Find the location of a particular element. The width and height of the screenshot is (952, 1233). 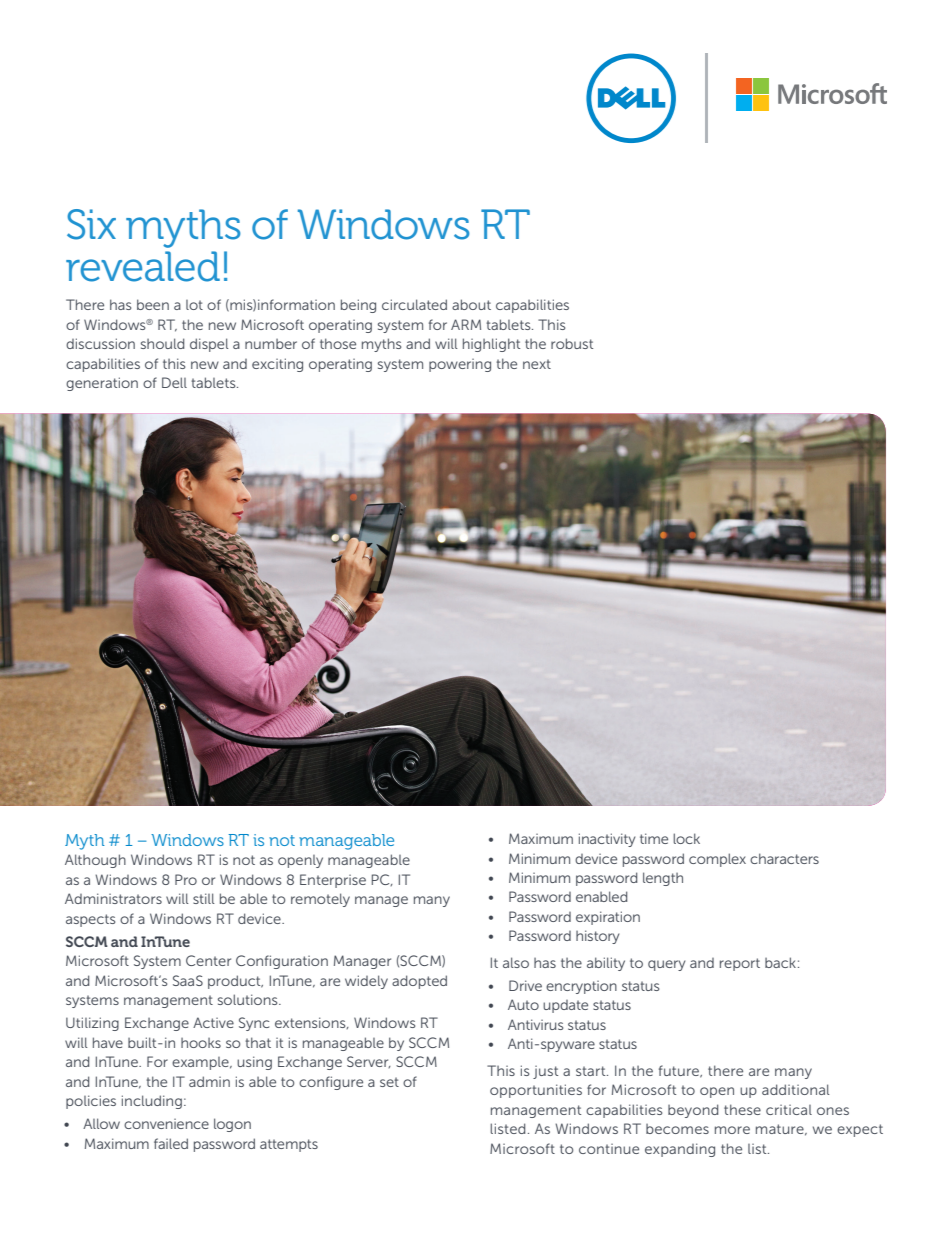

lock is located at coordinates (686, 838).
